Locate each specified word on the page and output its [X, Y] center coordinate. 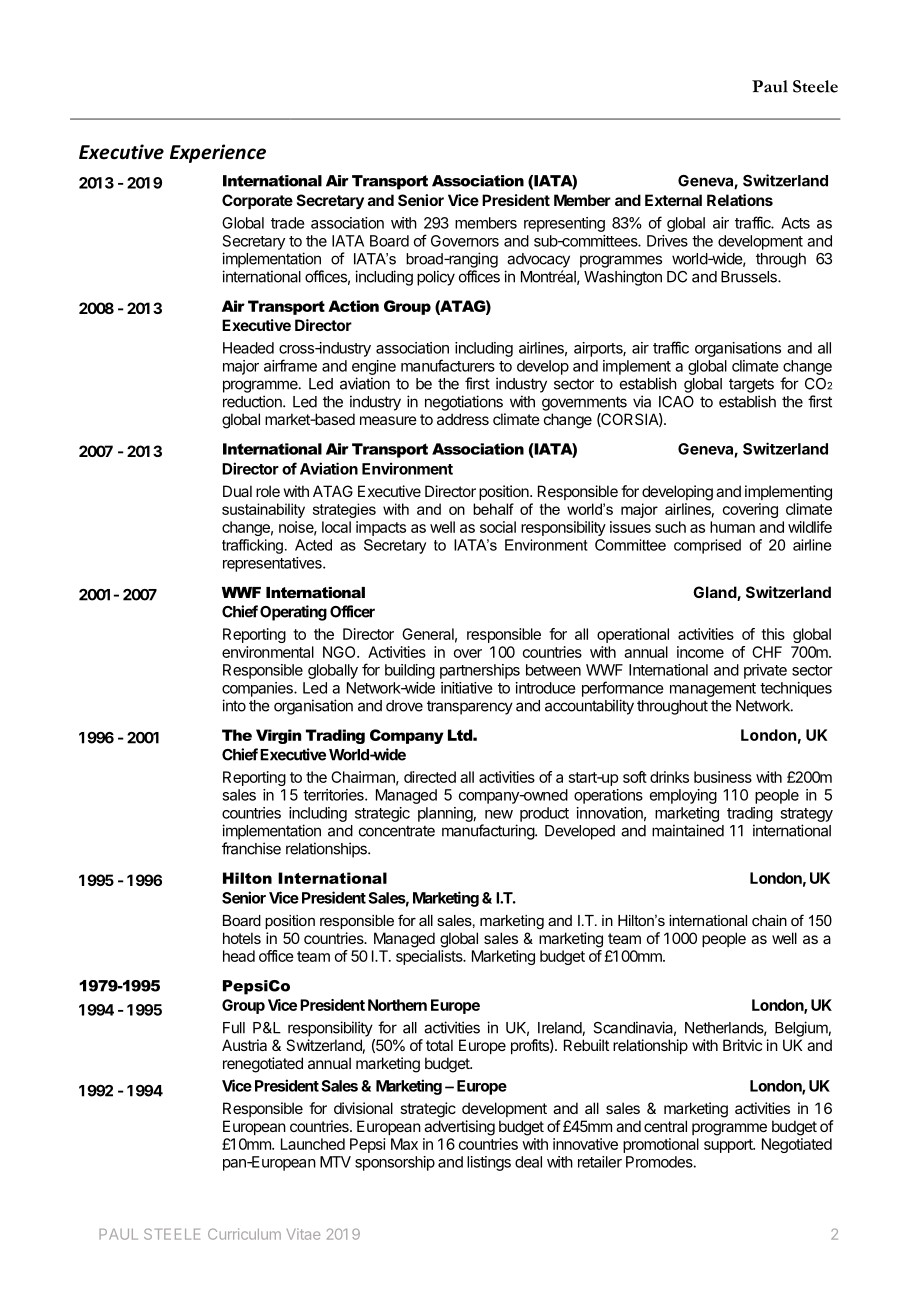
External [673, 200]
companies [258, 689]
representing [564, 224]
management [713, 690]
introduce [546, 688]
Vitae [303, 1234]
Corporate [257, 201]
